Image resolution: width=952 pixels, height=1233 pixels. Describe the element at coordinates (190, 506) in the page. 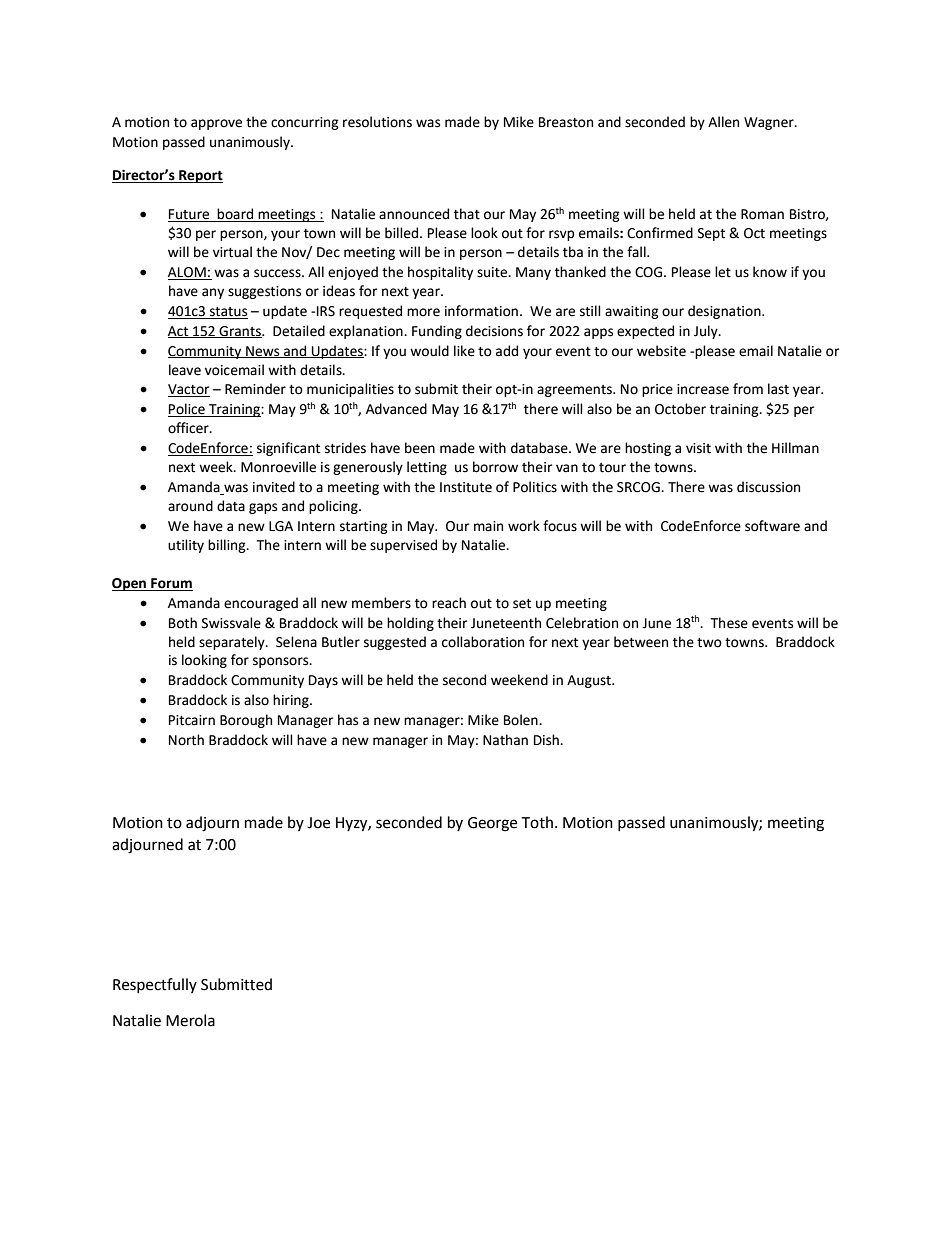

I see `around` at that location.
